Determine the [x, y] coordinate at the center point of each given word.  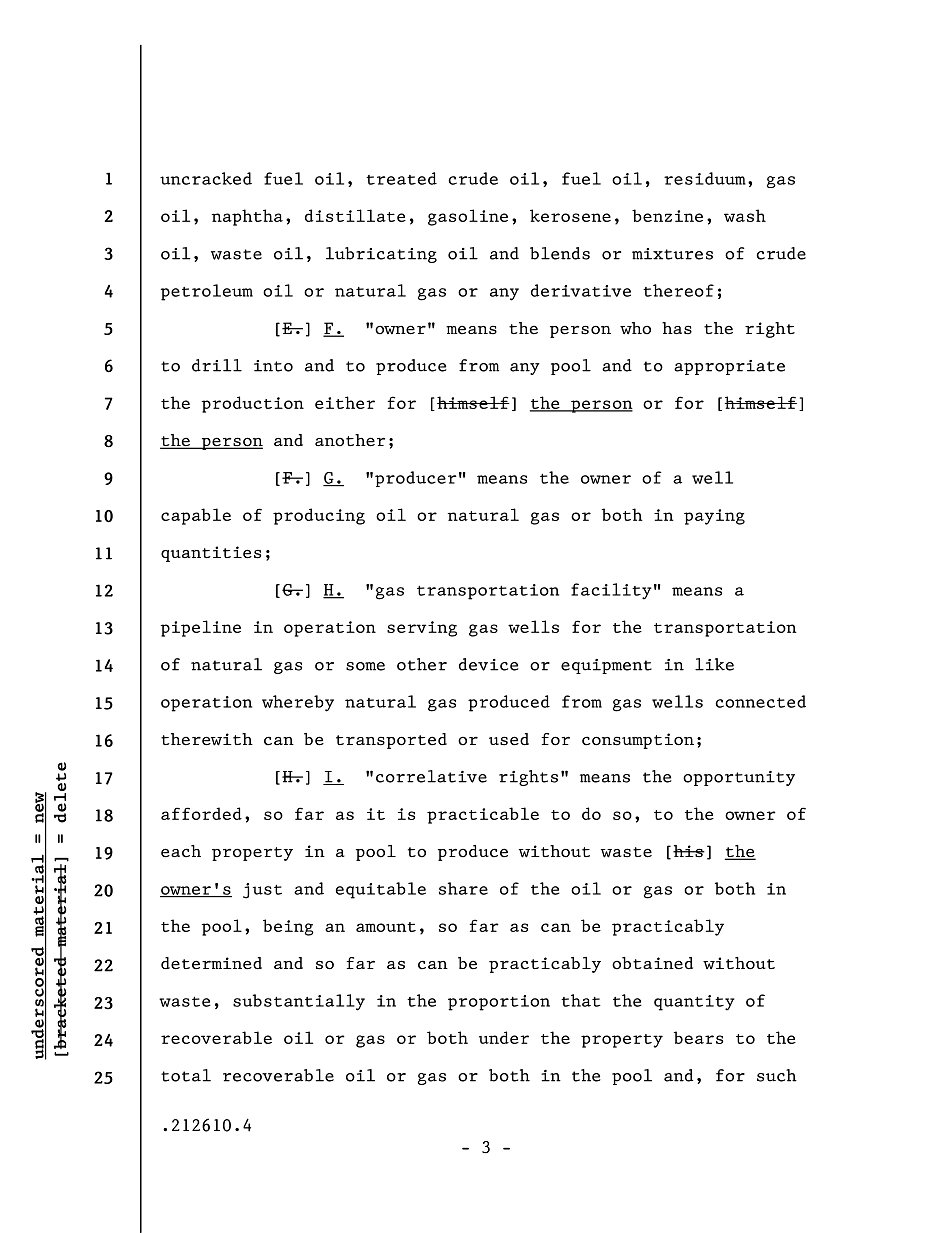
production [253, 404]
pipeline [201, 628]
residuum [705, 178]
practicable [483, 815]
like [714, 664]
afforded [201, 813]
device [489, 664]
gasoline [468, 217]
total [186, 1075]
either [345, 402]
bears [698, 1037]
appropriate [729, 367]
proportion [499, 1003]
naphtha [247, 217]
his [689, 851]
